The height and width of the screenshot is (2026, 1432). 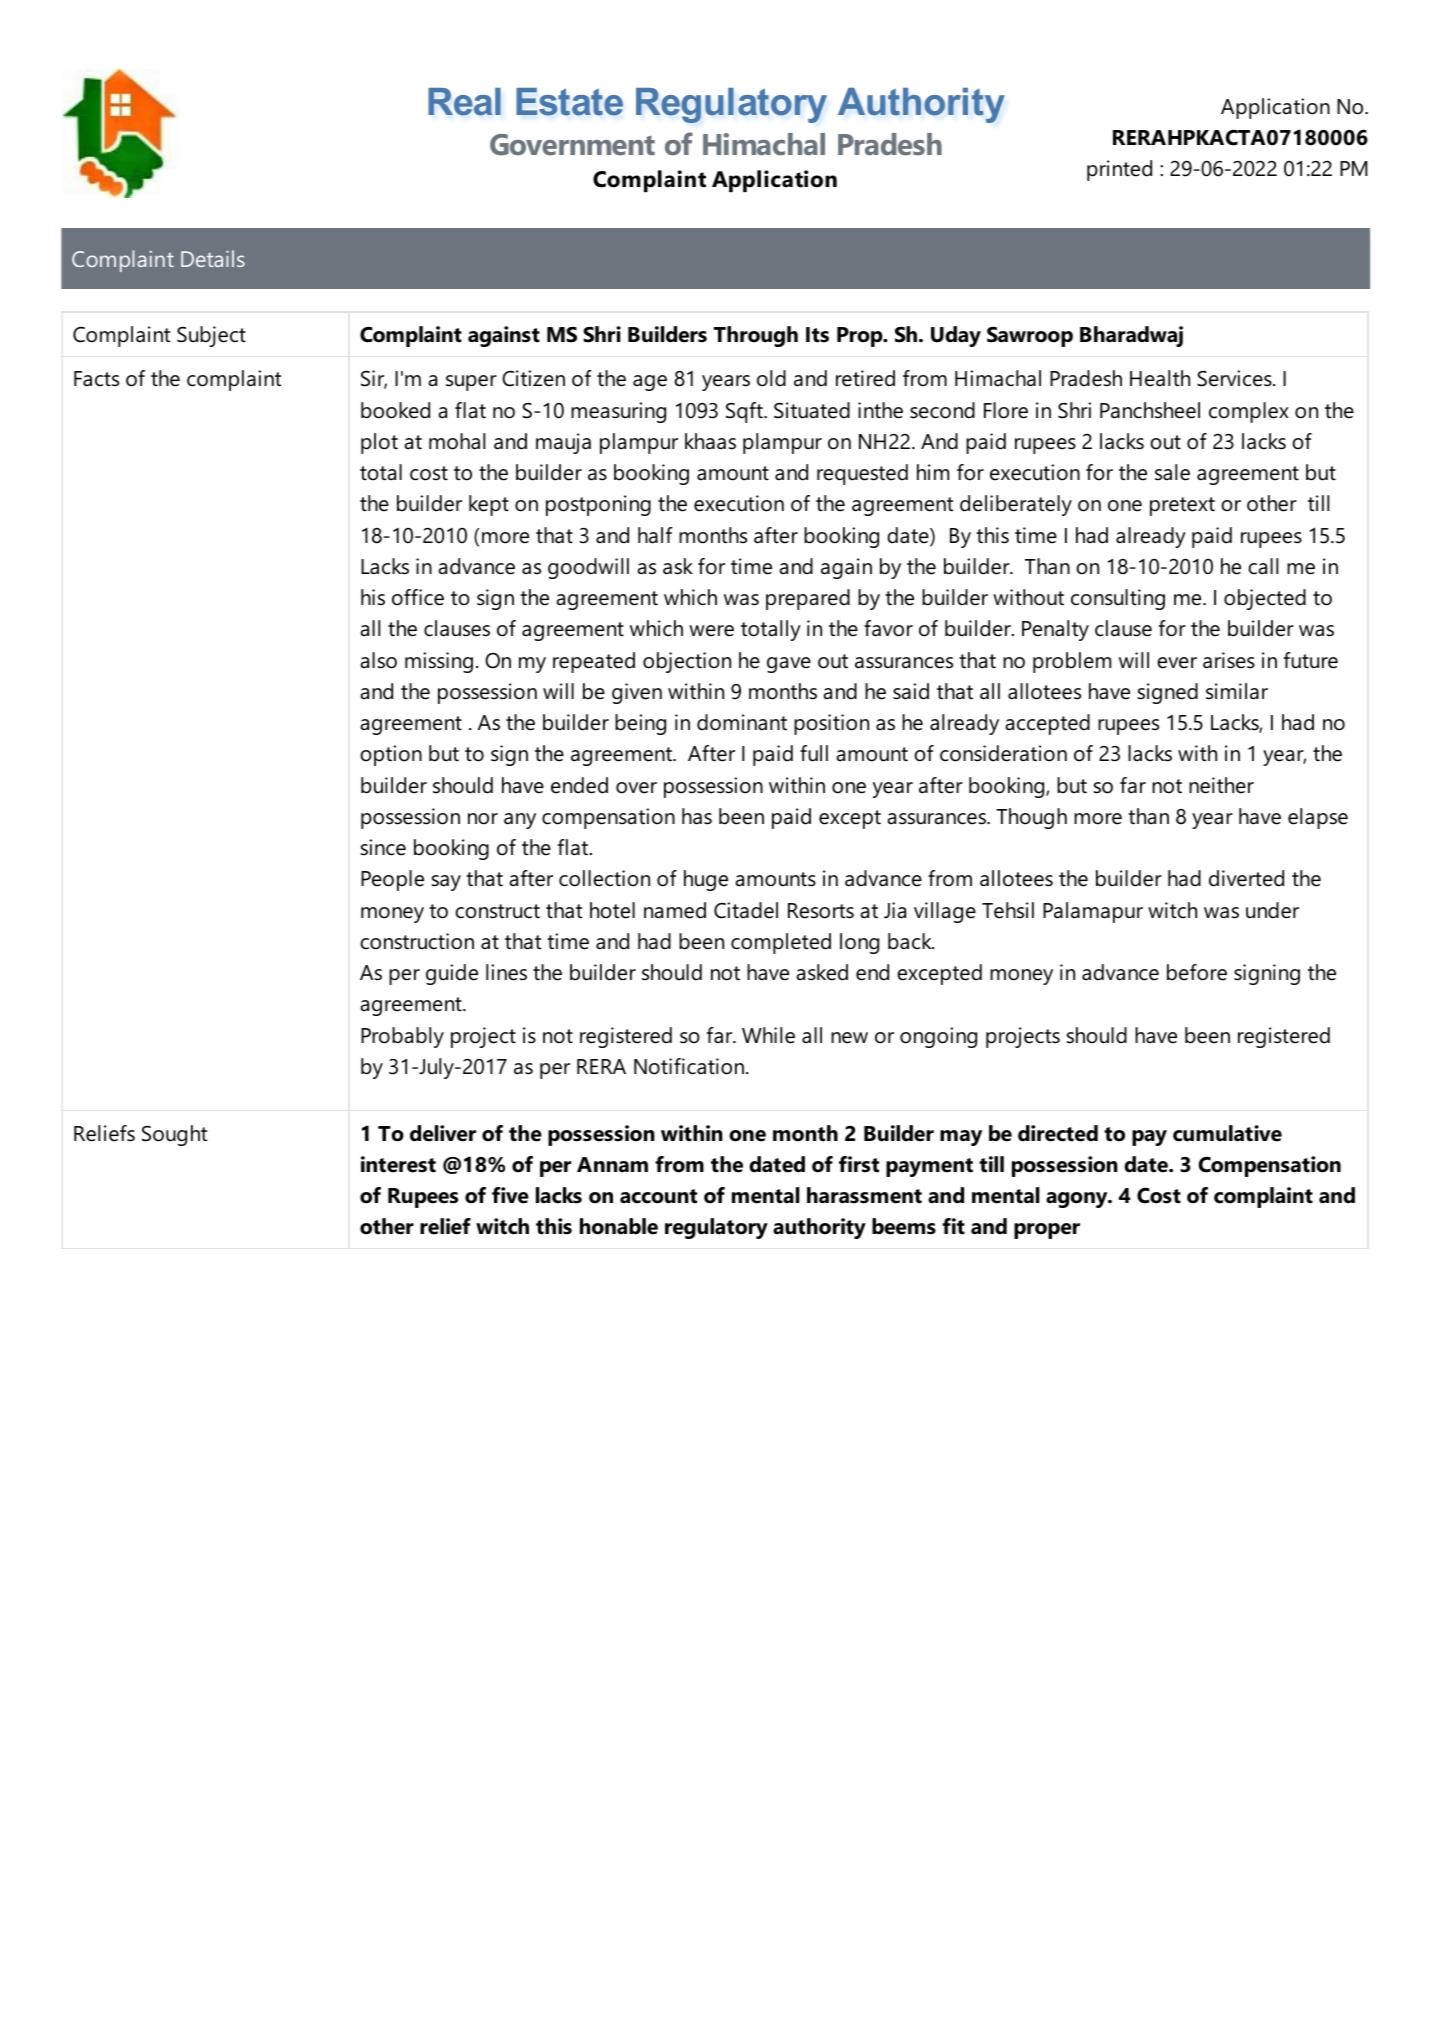 What do you see at coordinates (1119, 170) in the screenshot?
I see `printed` at bounding box center [1119, 170].
